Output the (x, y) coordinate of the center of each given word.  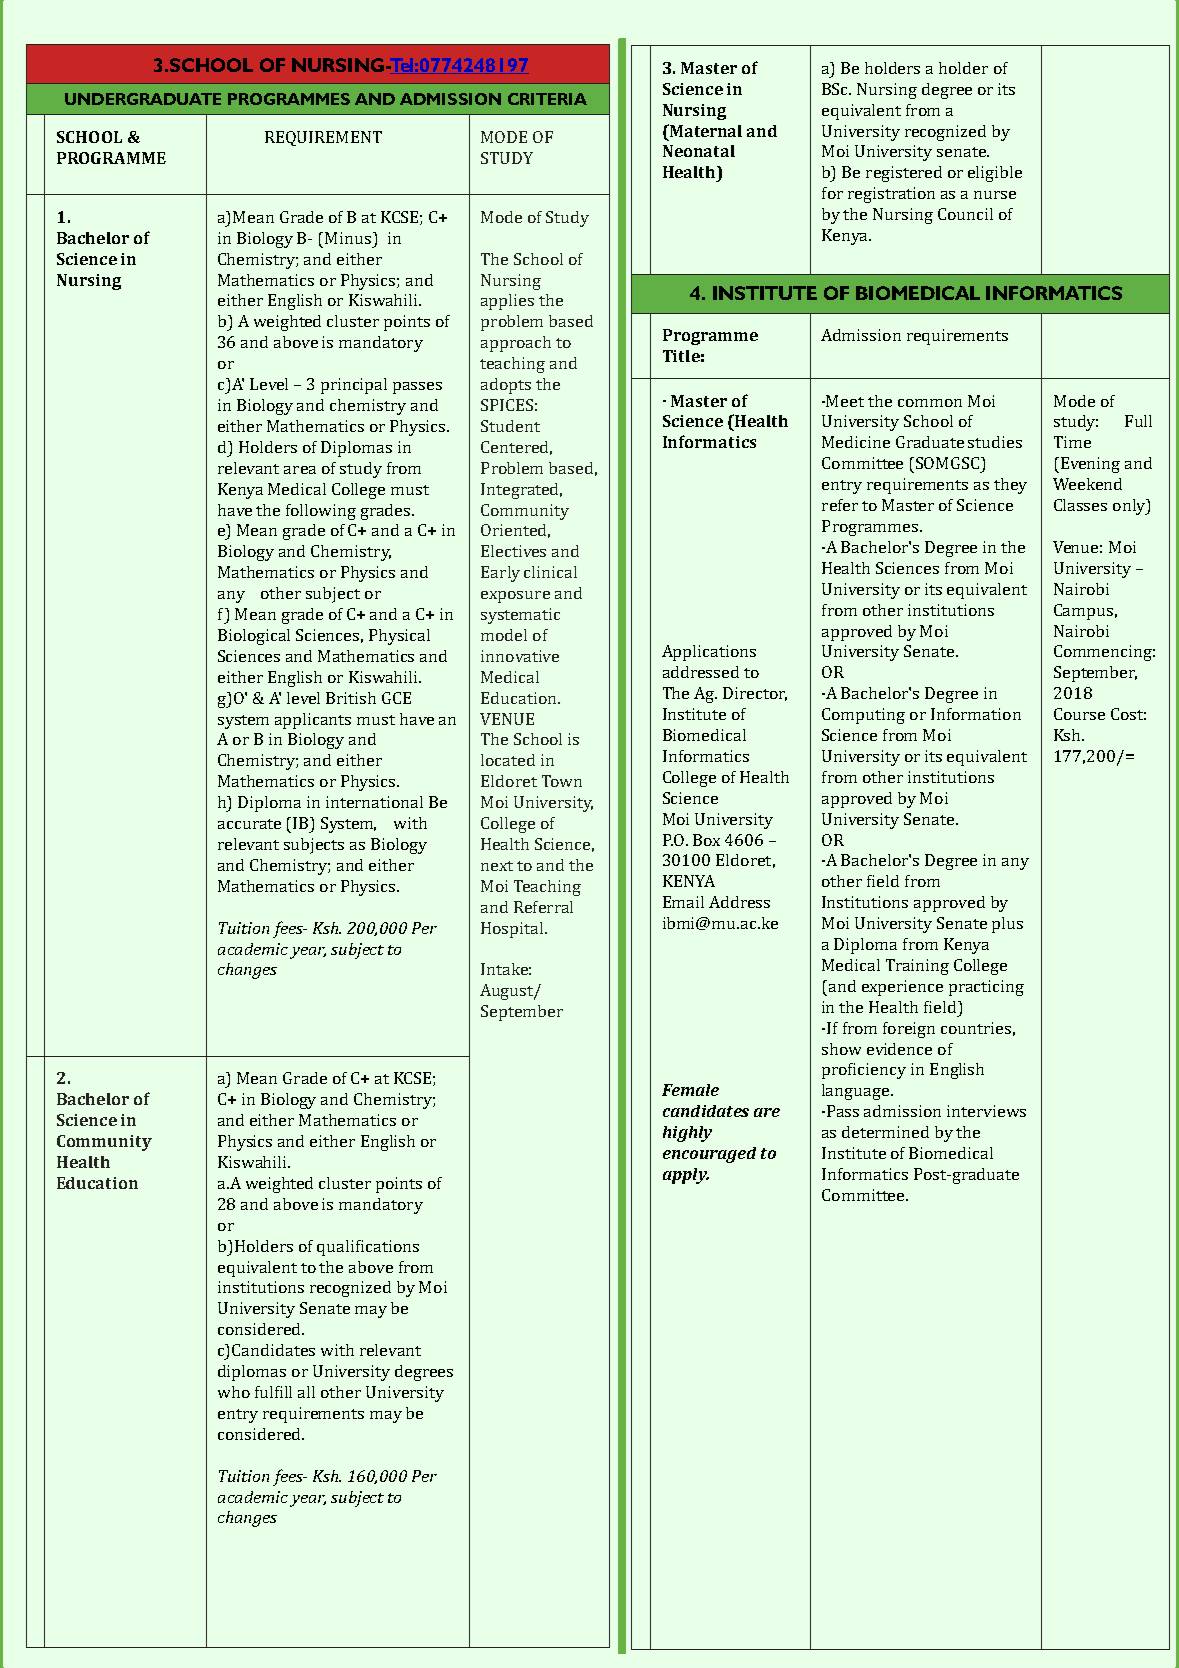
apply (686, 1176)
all (306, 1392)
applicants (313, 721)
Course (1079, 714)
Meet (845, 401)
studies (995, 442)
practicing (986, 988)
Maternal (704, 130)
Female (690, 1090)
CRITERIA (547, 99)
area (300, 470)
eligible (995, 174)
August (508, 992)
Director (755, 694)
